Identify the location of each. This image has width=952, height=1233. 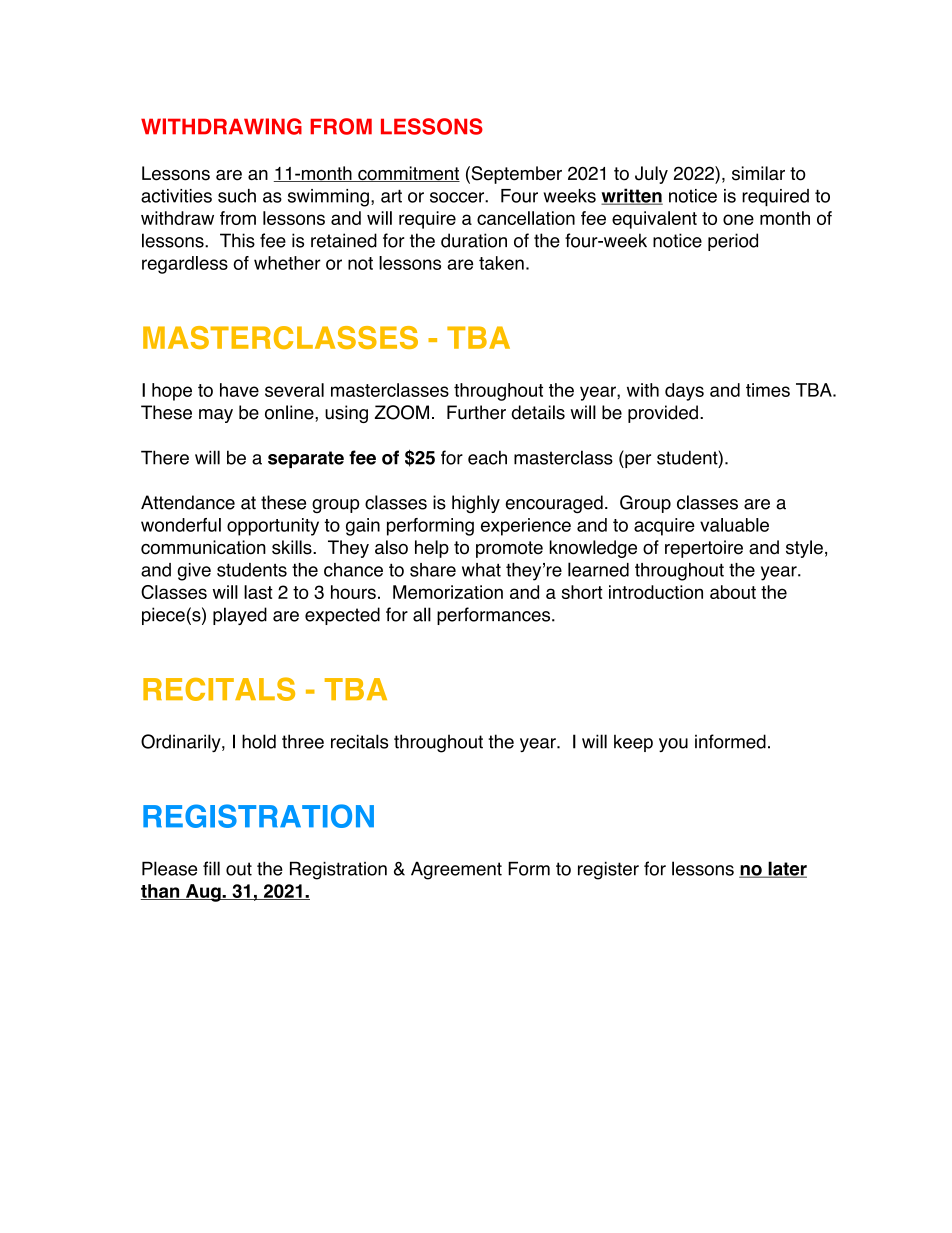
(487, 457).
